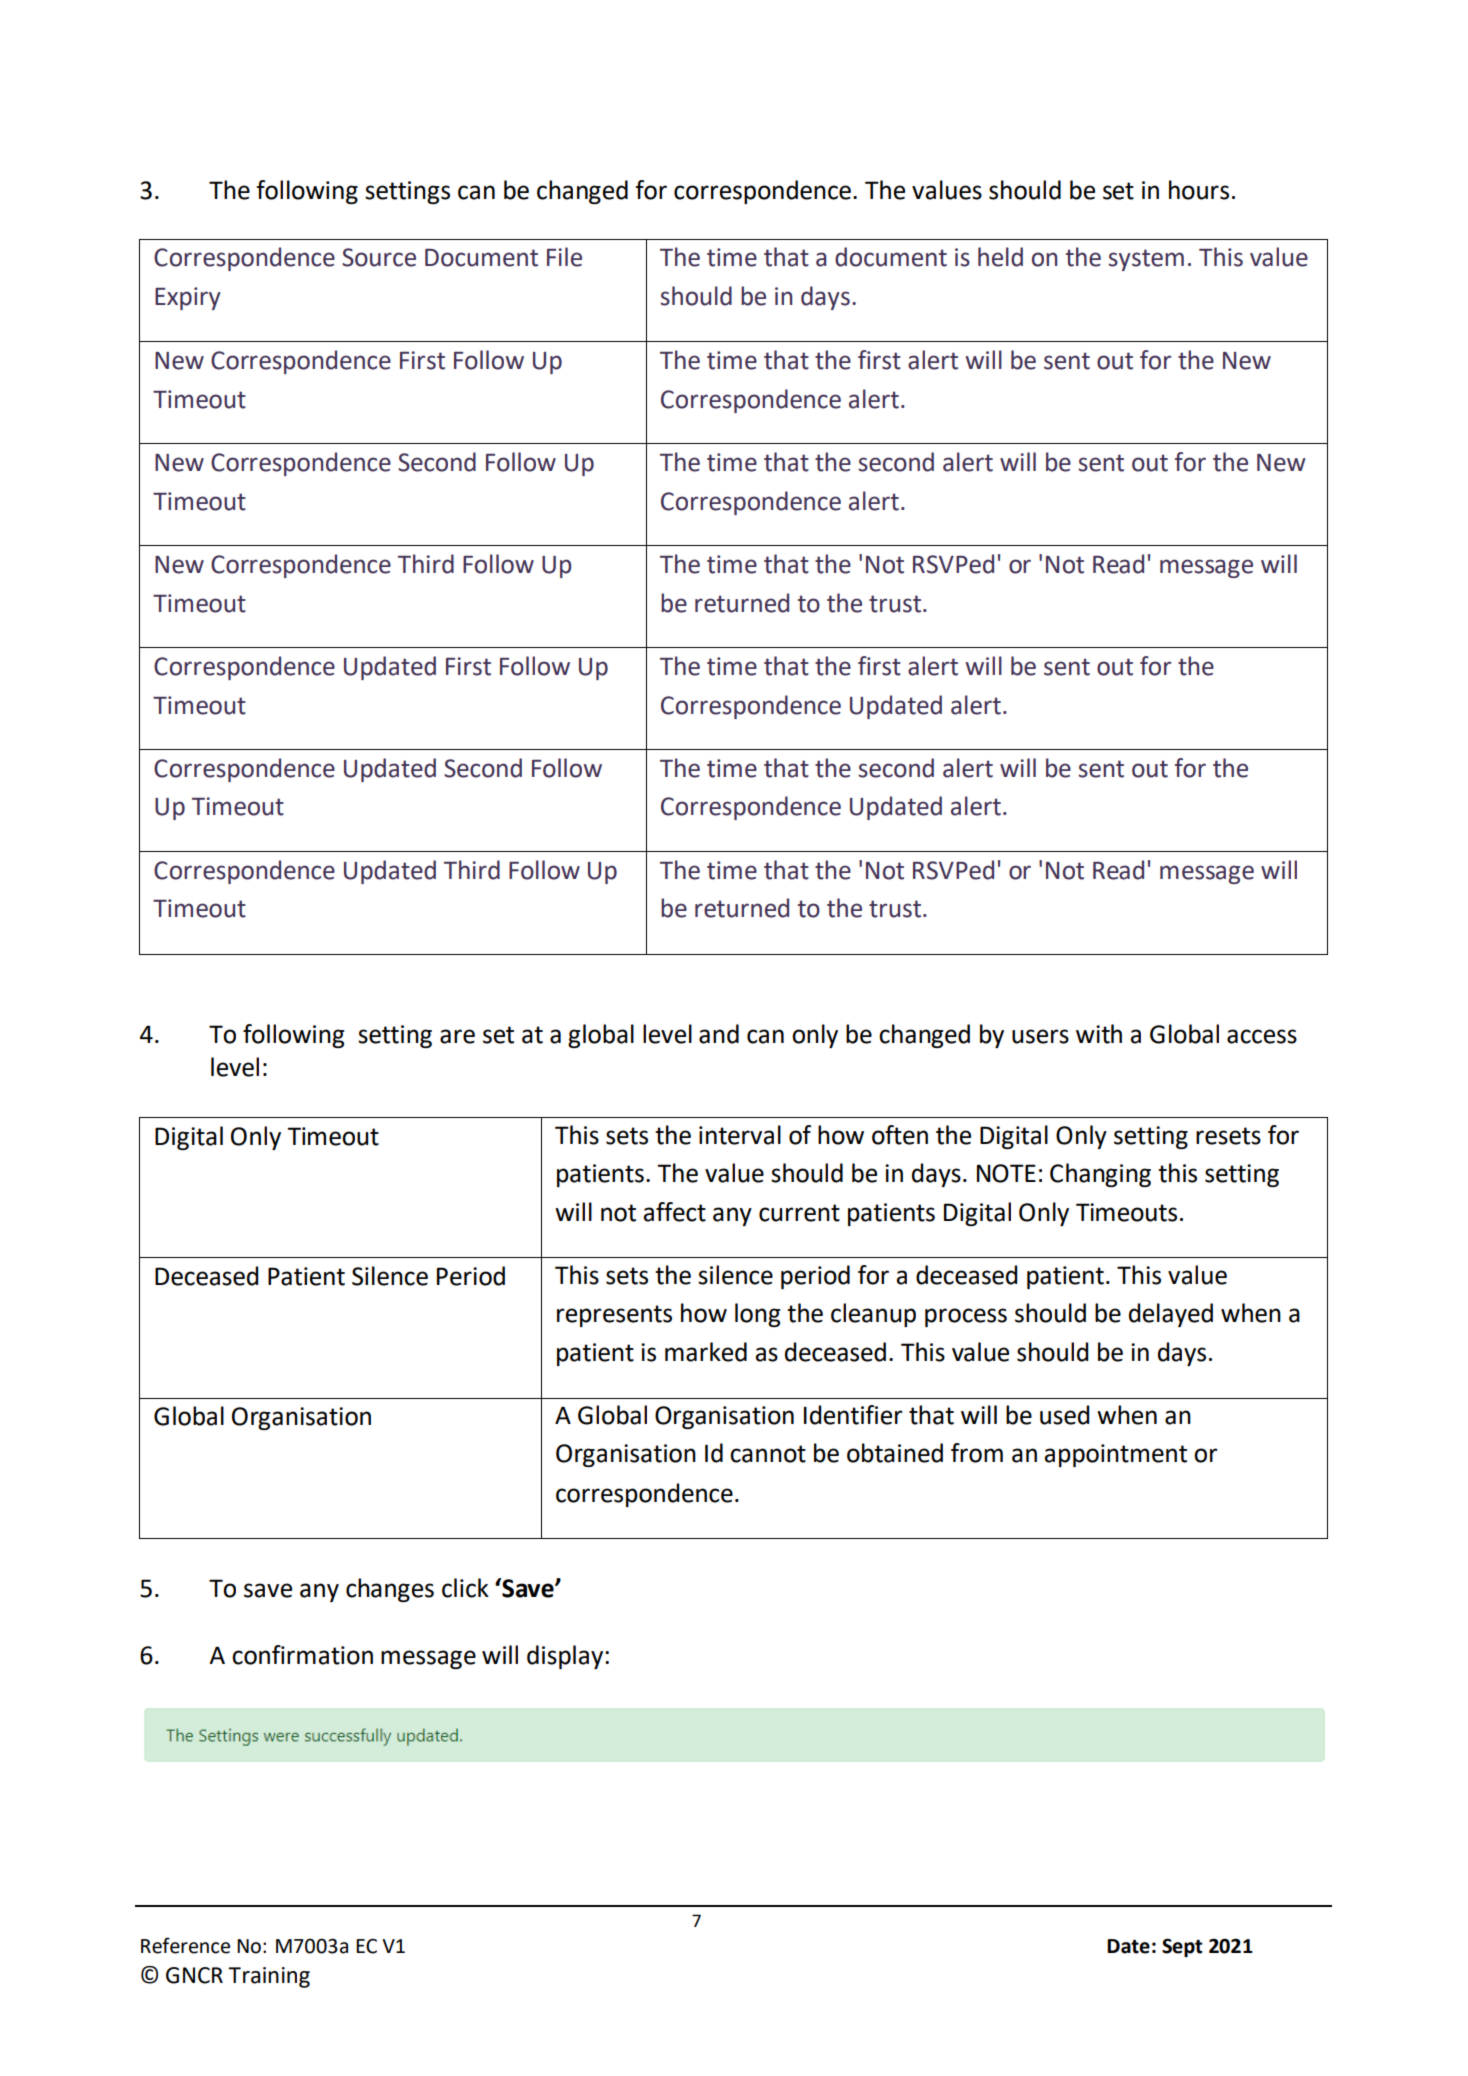  I want to click on display, so click(566, 1657).
